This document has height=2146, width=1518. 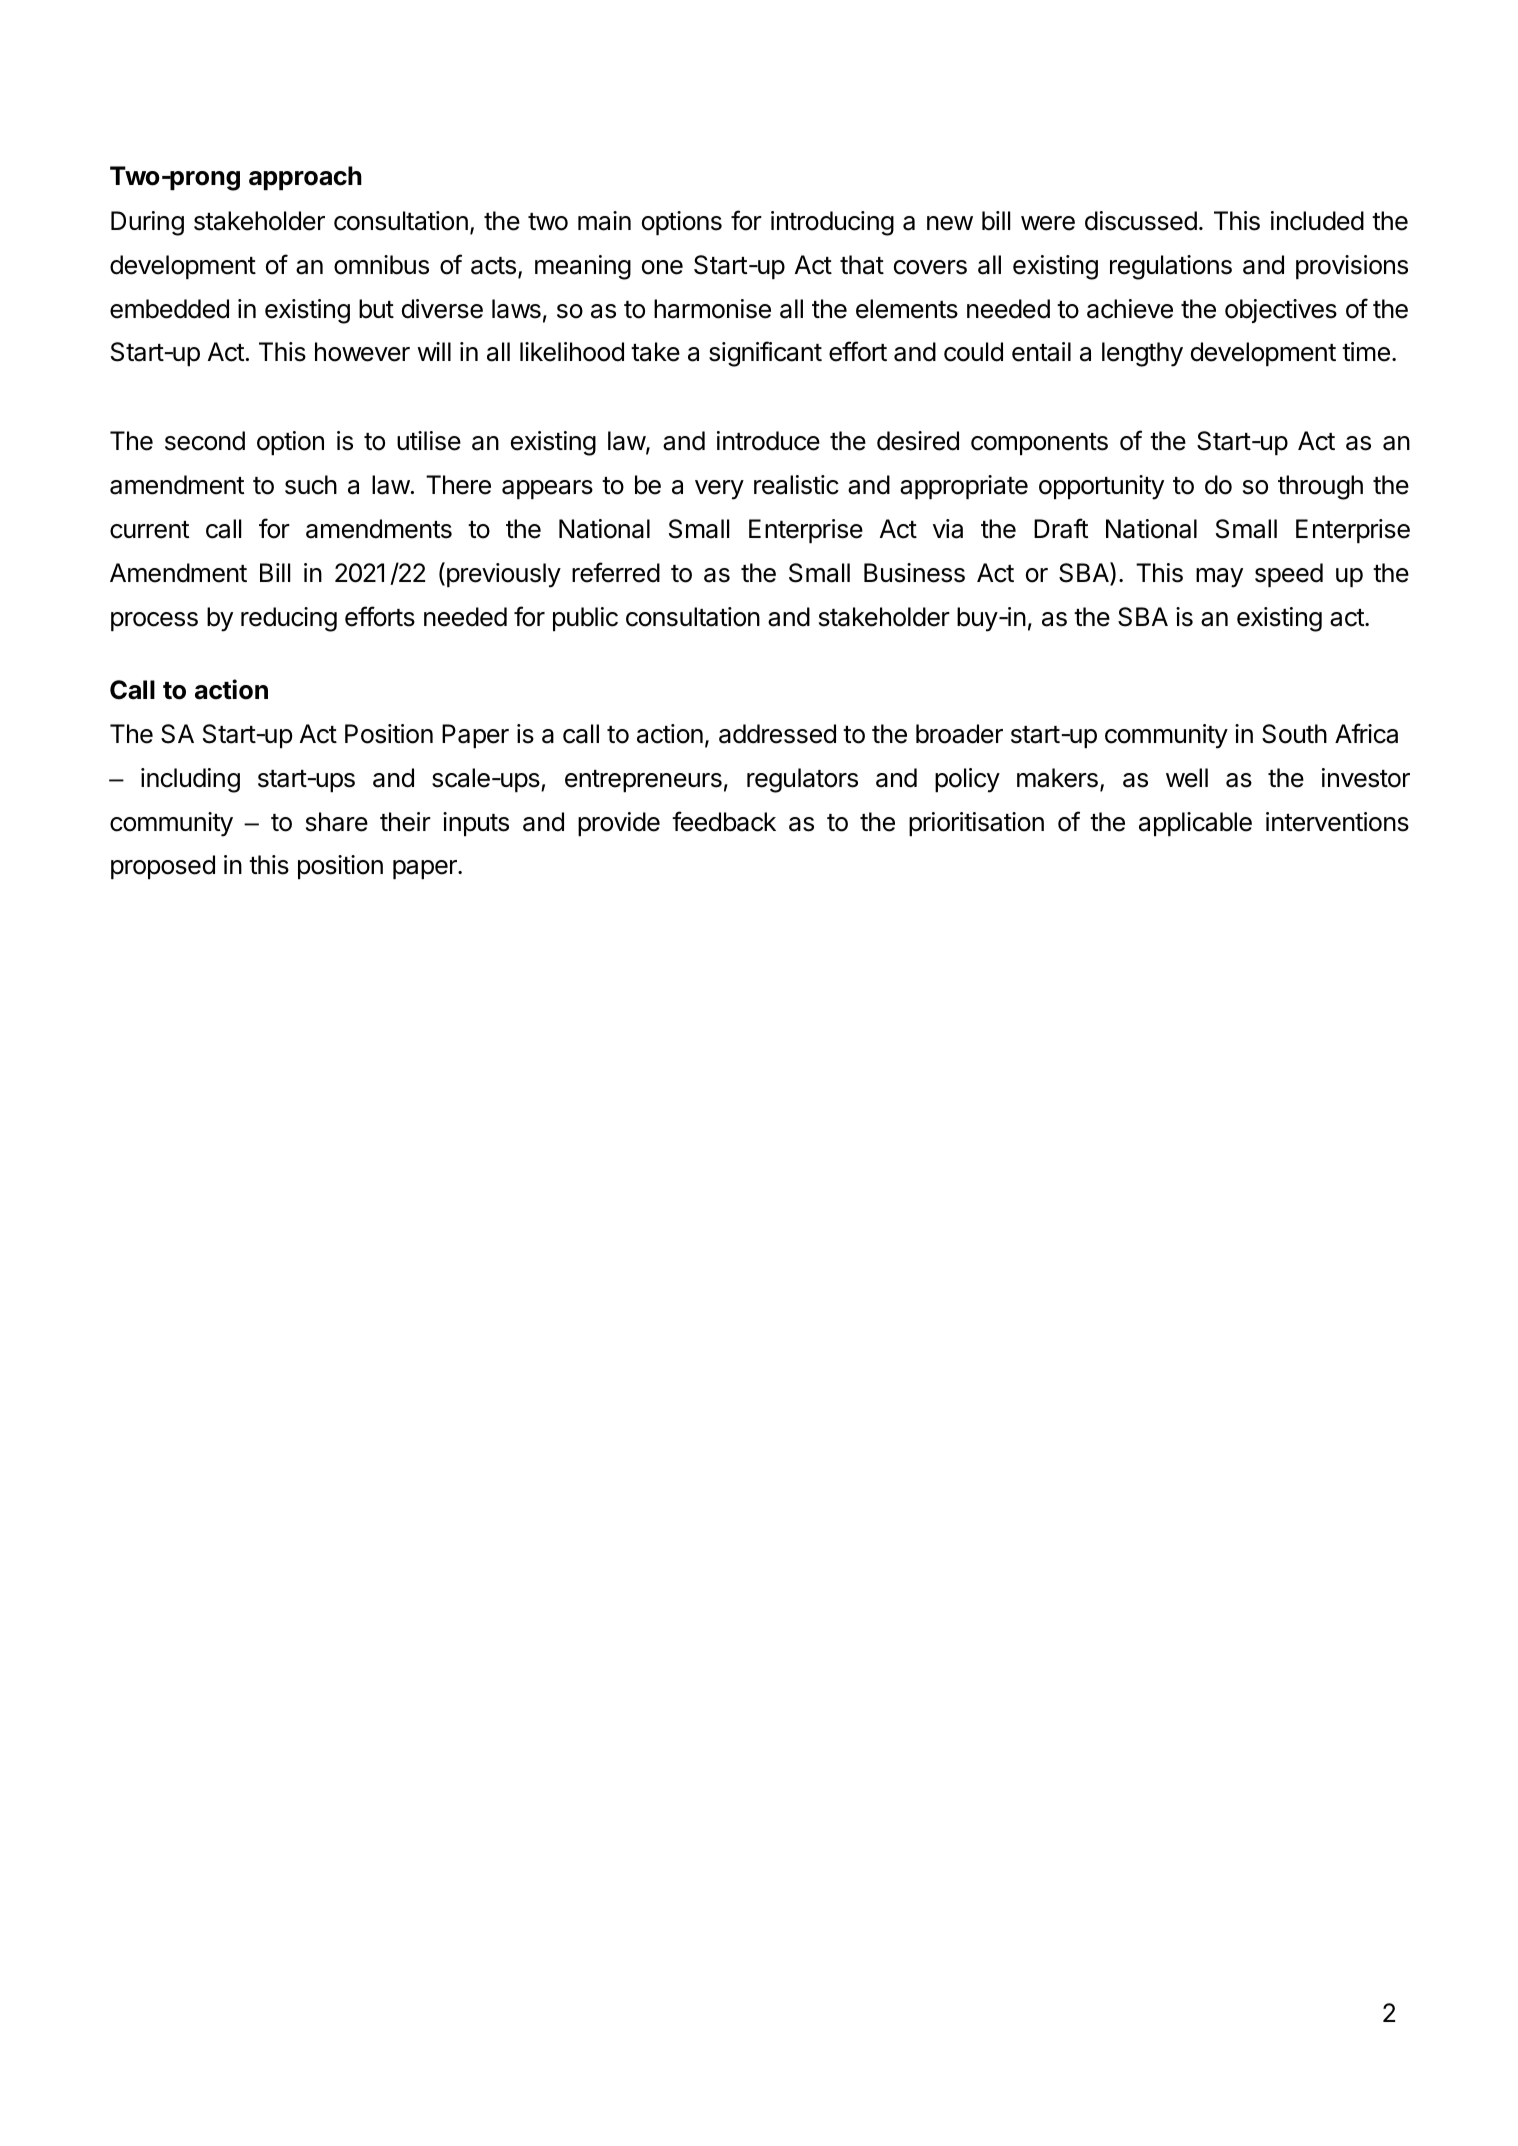 What do you see at coordinates (719, 490) in the document?
I see `very` at bounding box center [719, 490].
